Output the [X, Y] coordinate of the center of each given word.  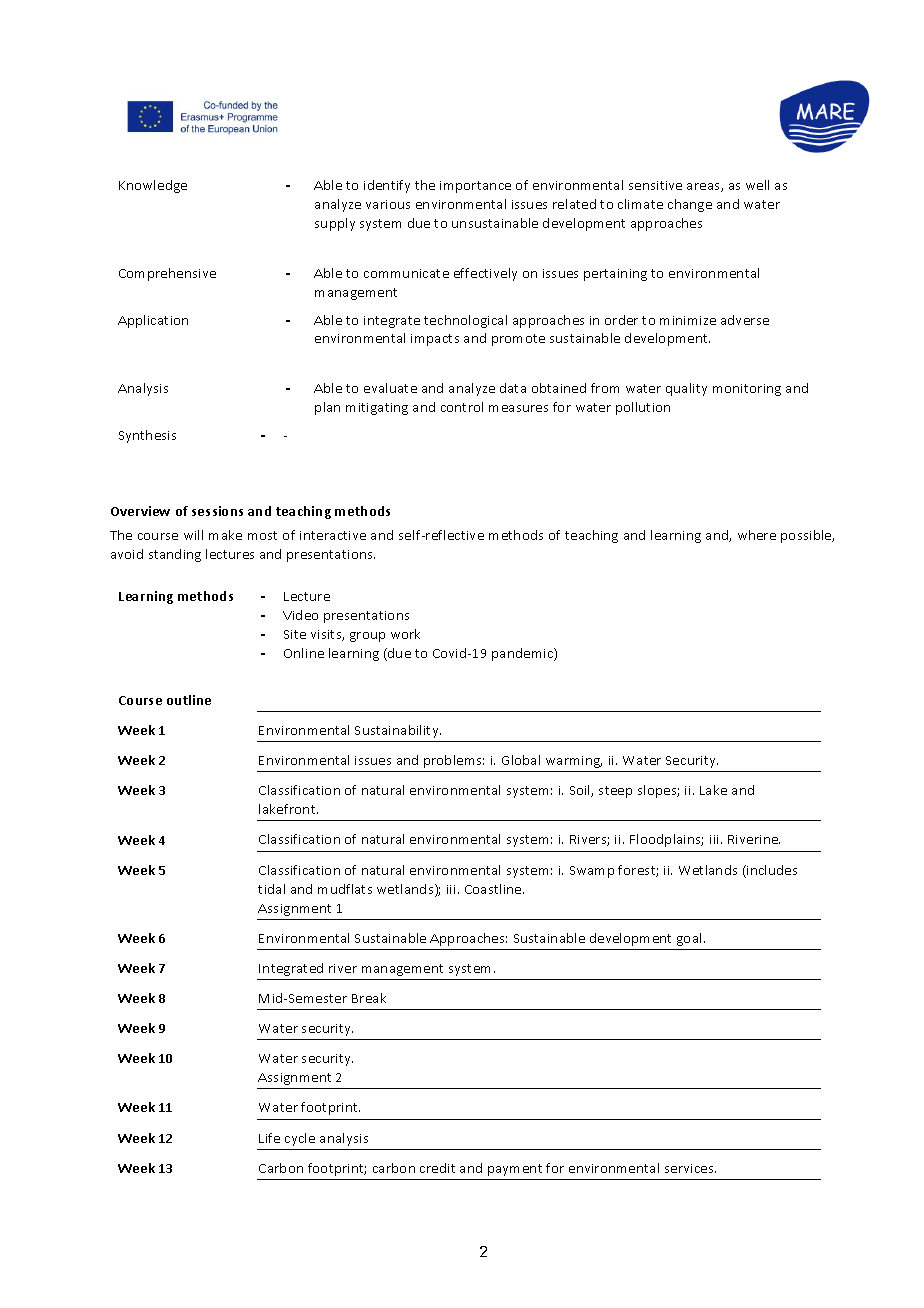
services [690, 1168]
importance [475, 187]
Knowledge [153, 186]
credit [437, 1168]
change [690, 205]
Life [269, 1138]
